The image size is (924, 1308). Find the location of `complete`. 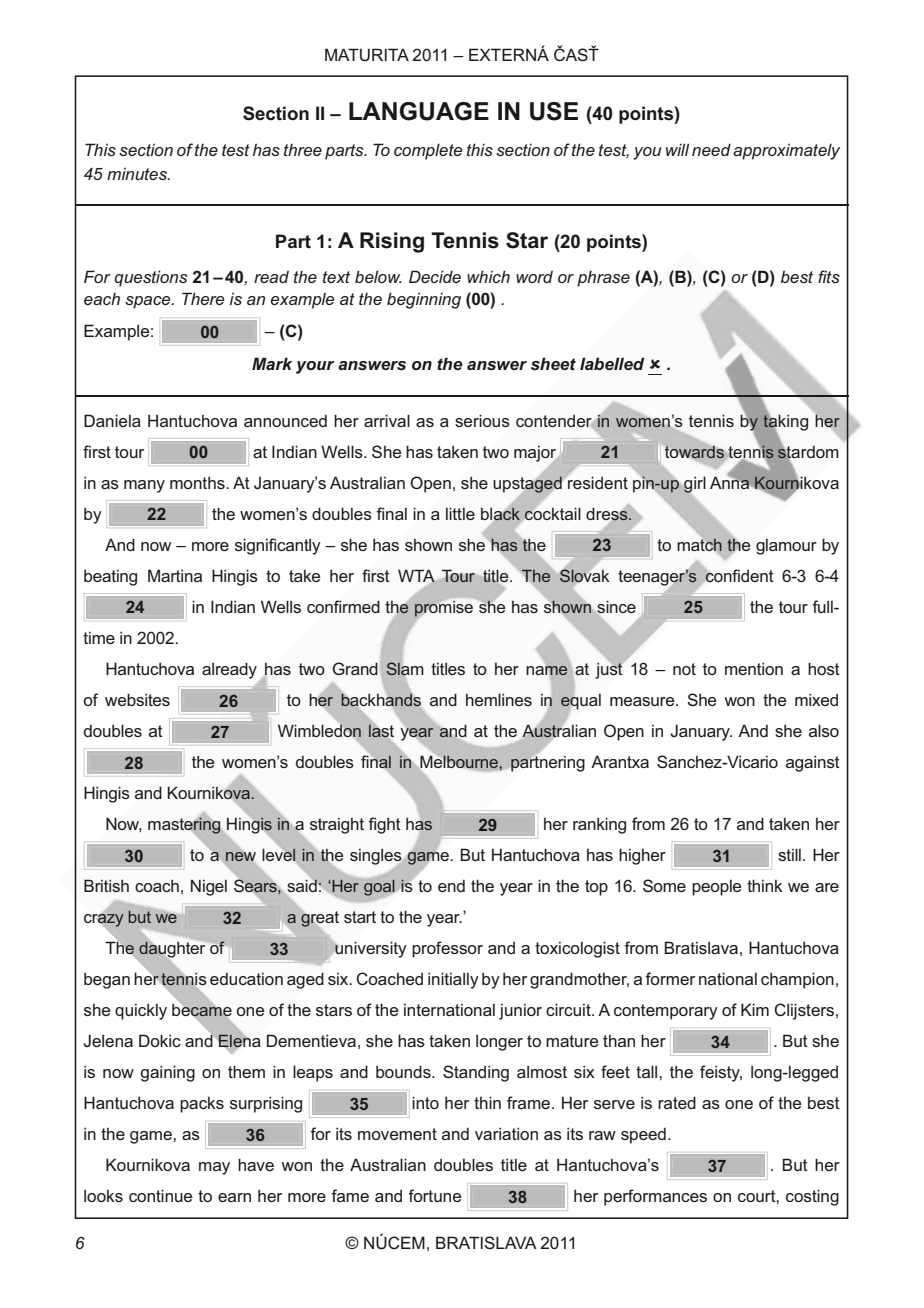

complete is located at coordinates (428, 151).
